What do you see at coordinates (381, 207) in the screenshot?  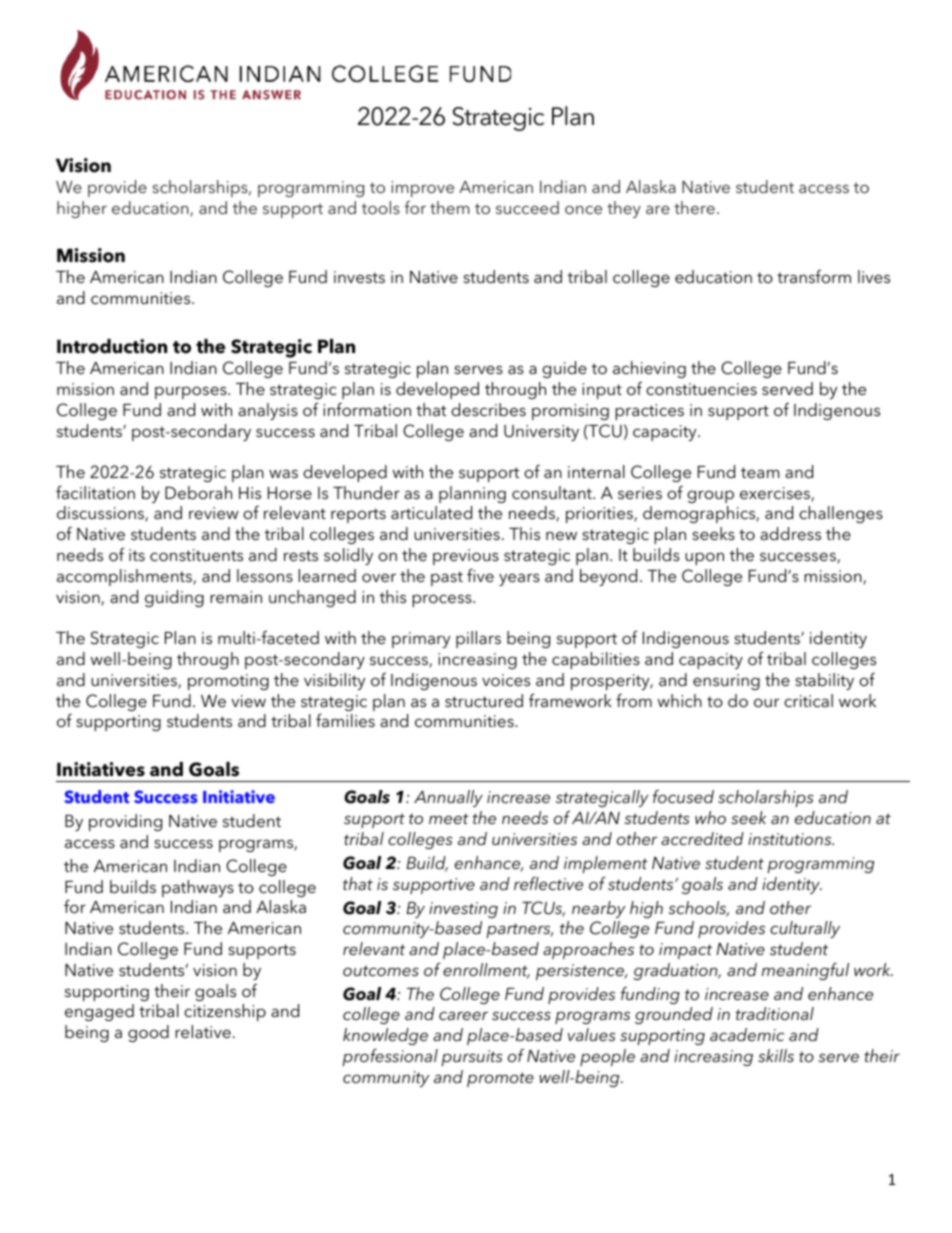 I see `tools` at bounding box center [381, 207].
